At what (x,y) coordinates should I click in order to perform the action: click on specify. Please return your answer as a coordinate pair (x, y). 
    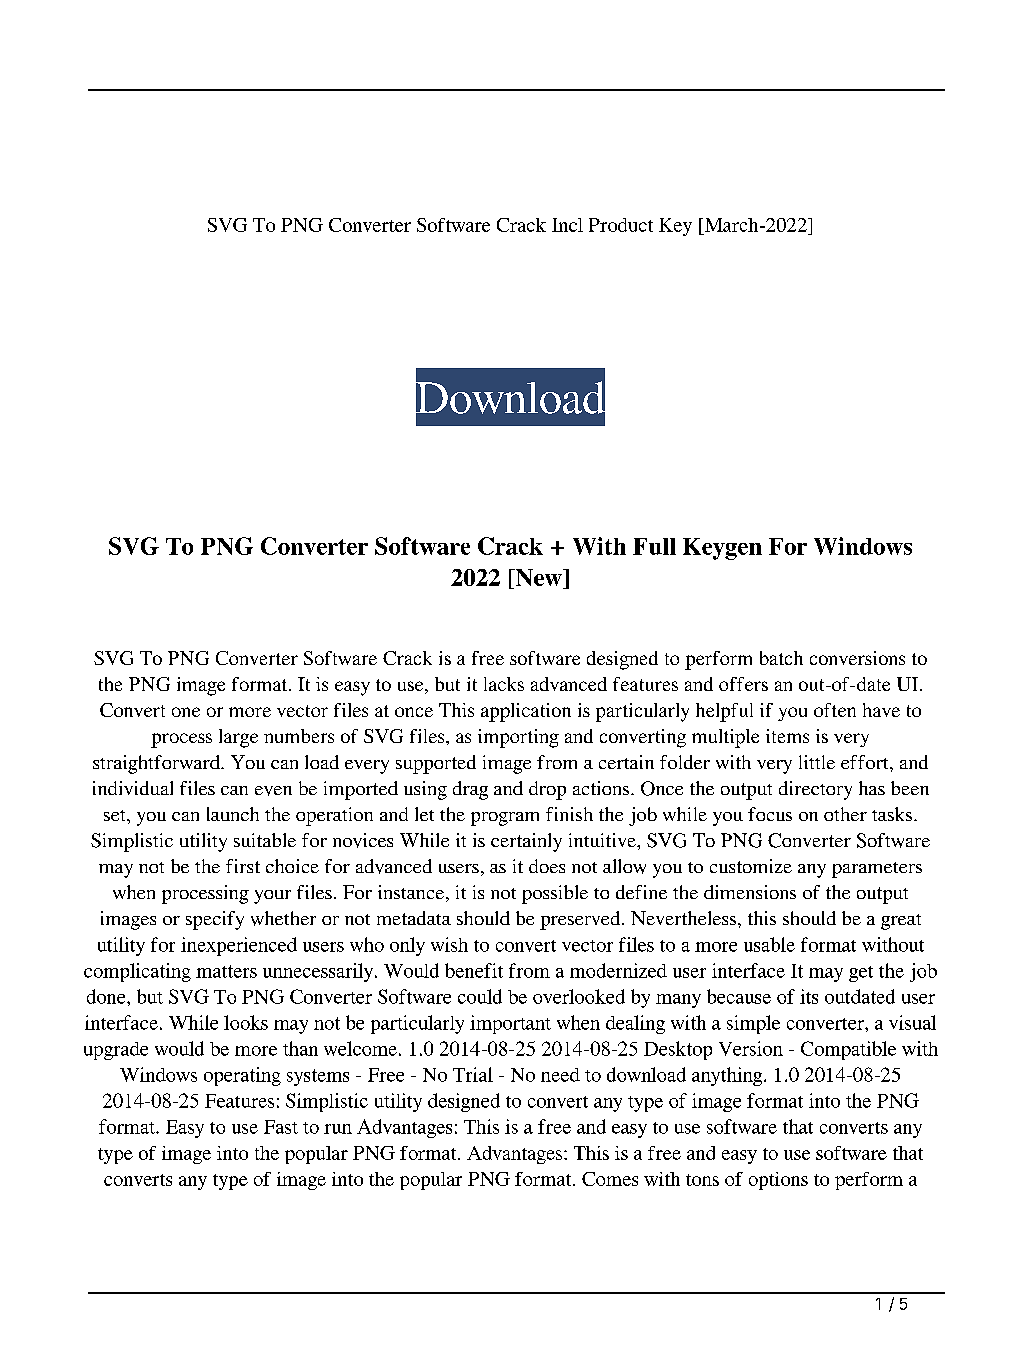
    Looking at the image, I should click on (215, 920).
